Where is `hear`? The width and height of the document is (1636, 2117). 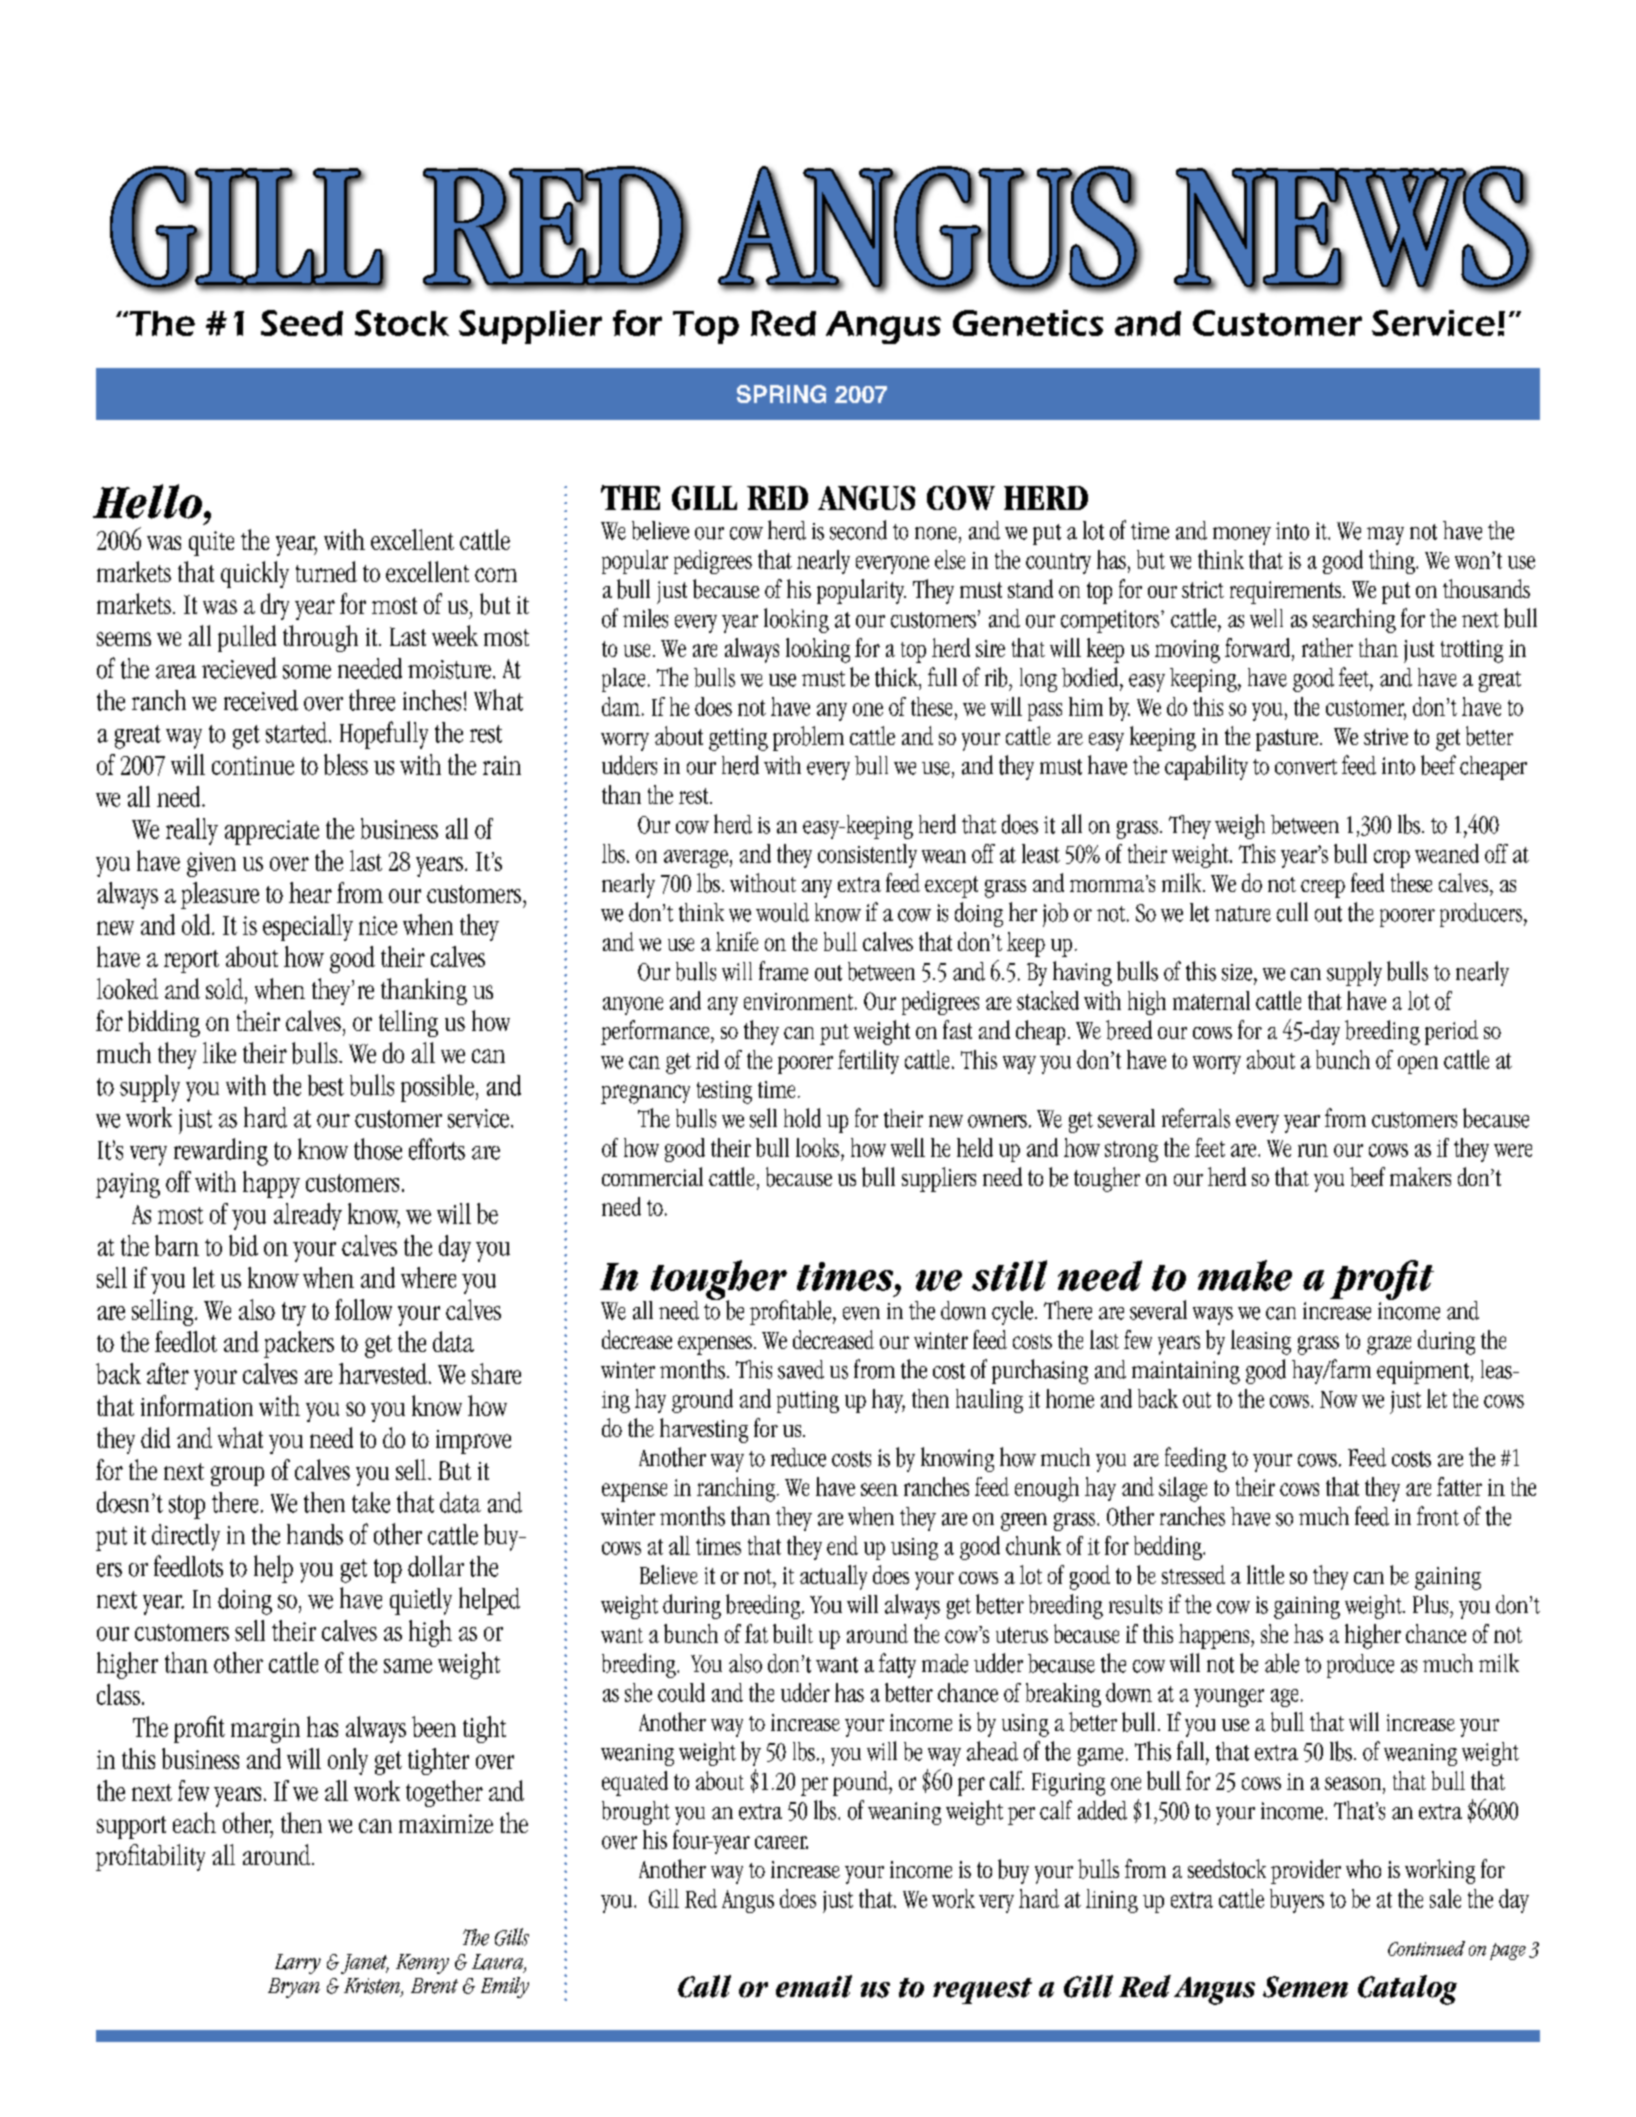 hear is located at coordinates (310, 892).
